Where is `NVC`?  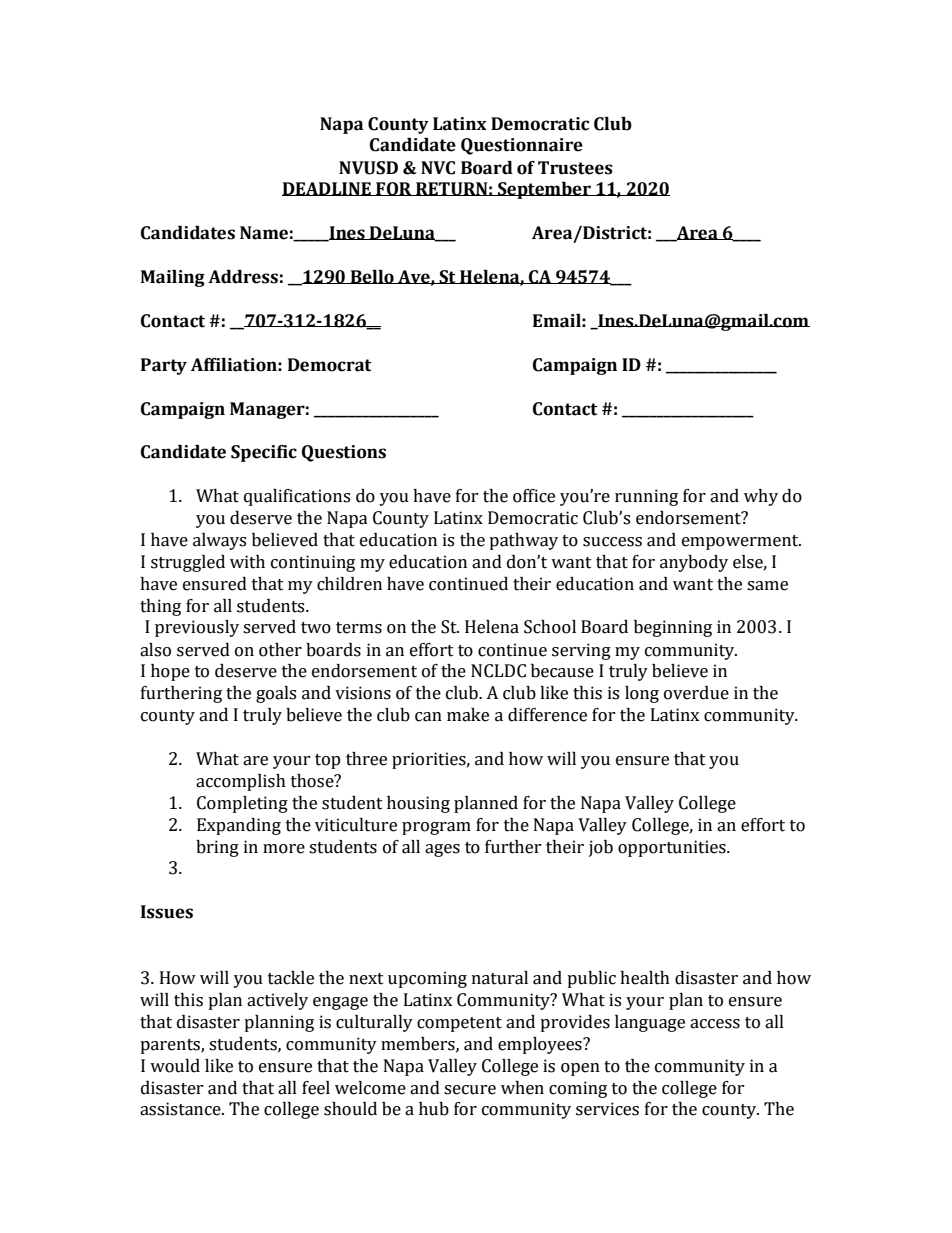
NVC is located at coordinates (438, 168).
